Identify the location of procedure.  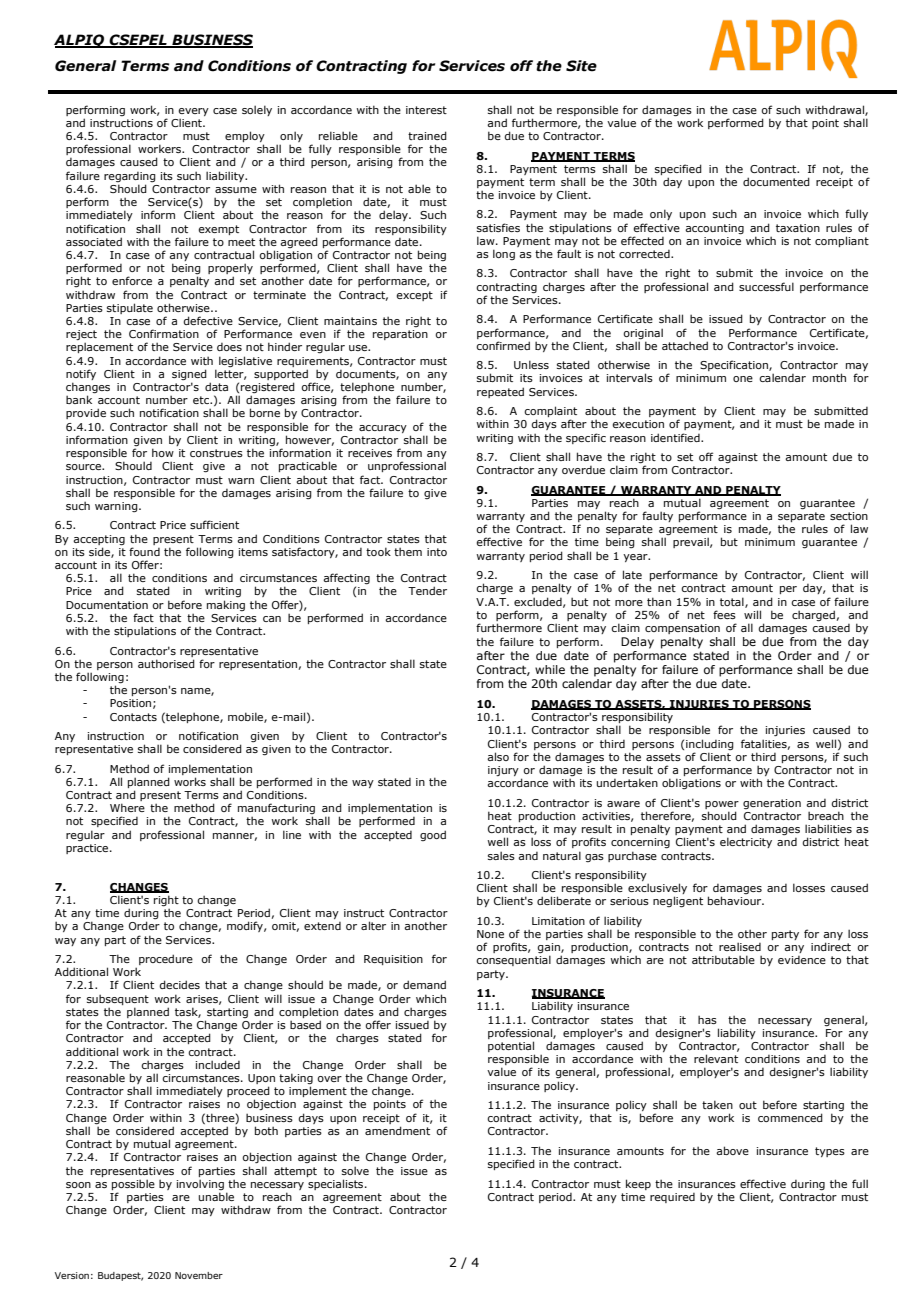
(166, 959).
